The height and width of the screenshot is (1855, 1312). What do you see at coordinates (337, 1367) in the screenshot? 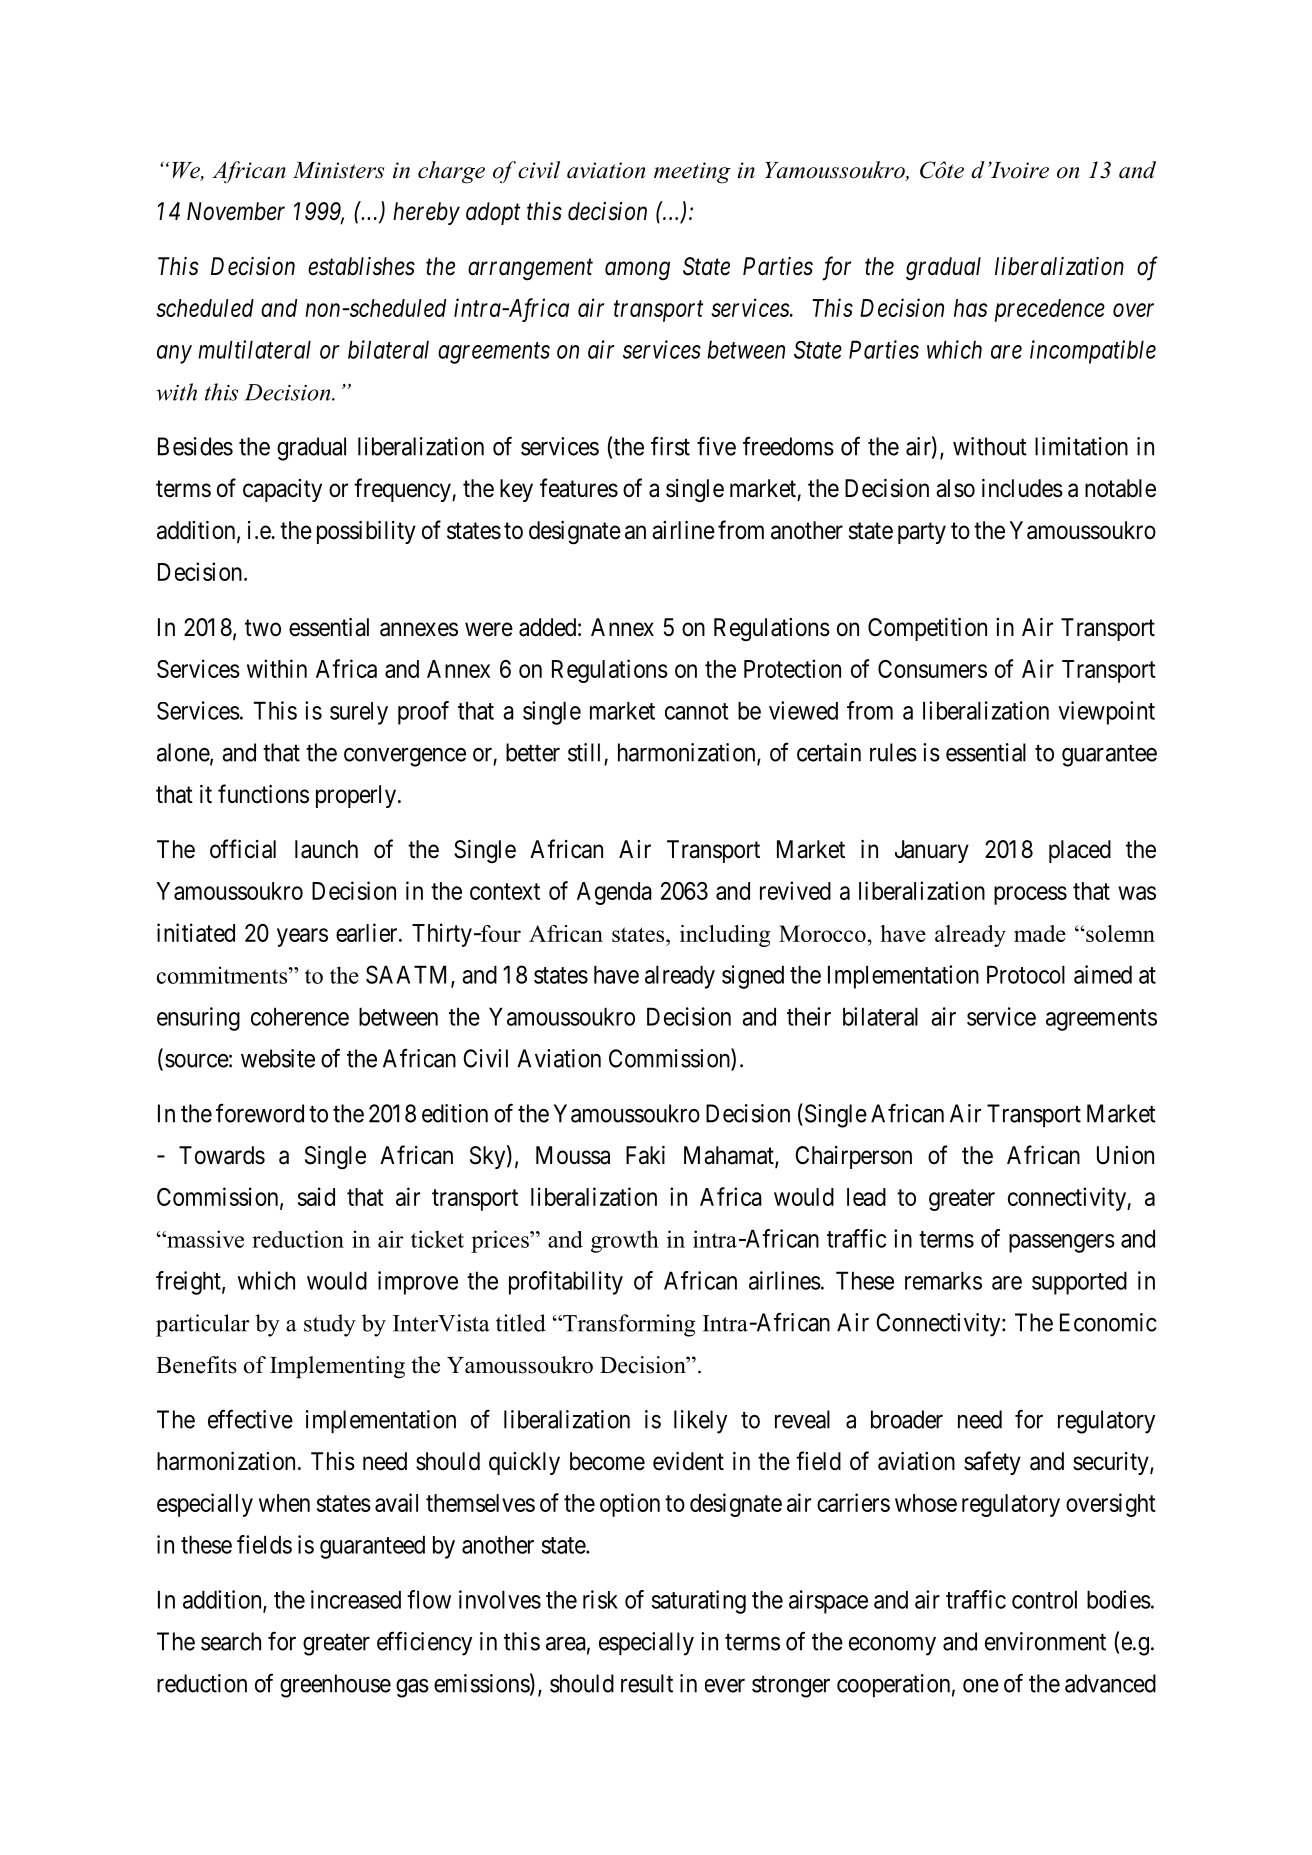
I see `Implementing` at bounding box center [337, 1367].
